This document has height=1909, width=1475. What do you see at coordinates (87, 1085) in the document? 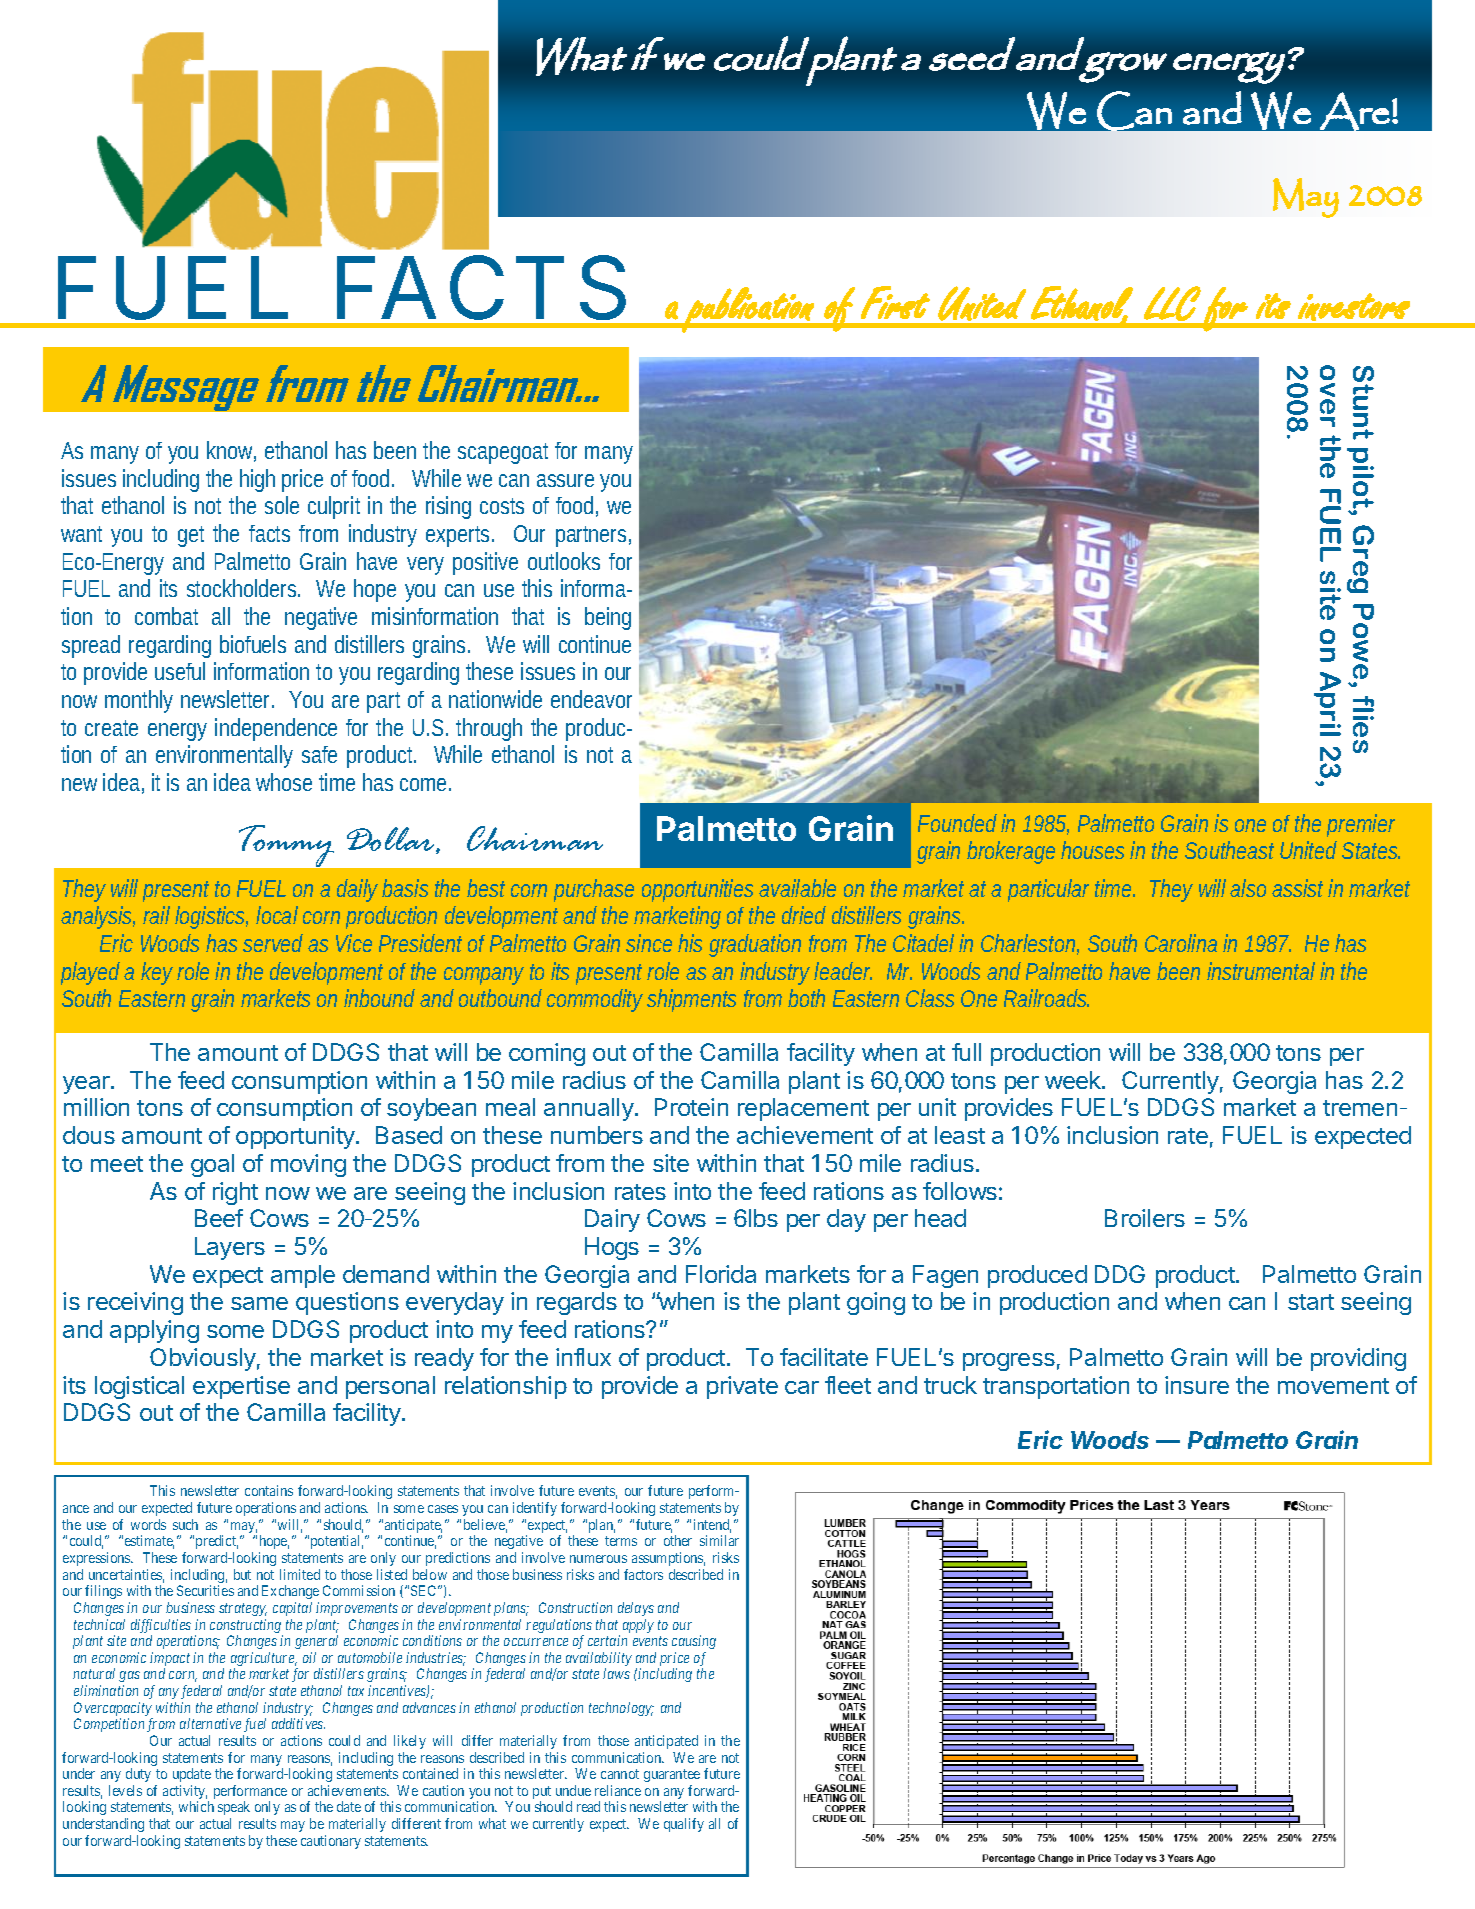
I see `year` at bounding box center [87, 1085].
